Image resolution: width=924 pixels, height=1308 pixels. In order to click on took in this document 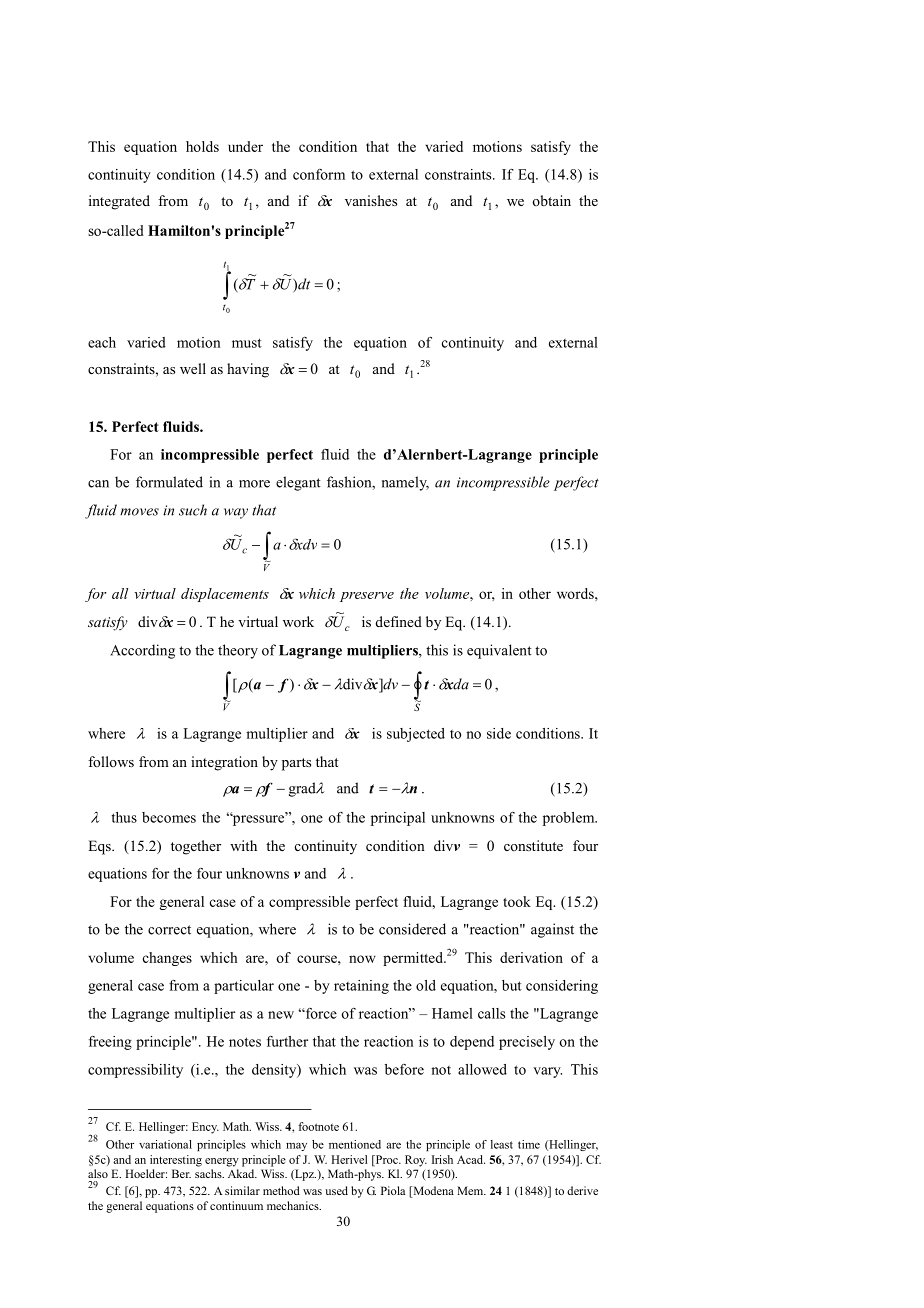, I will do `click(517, 901)`.
